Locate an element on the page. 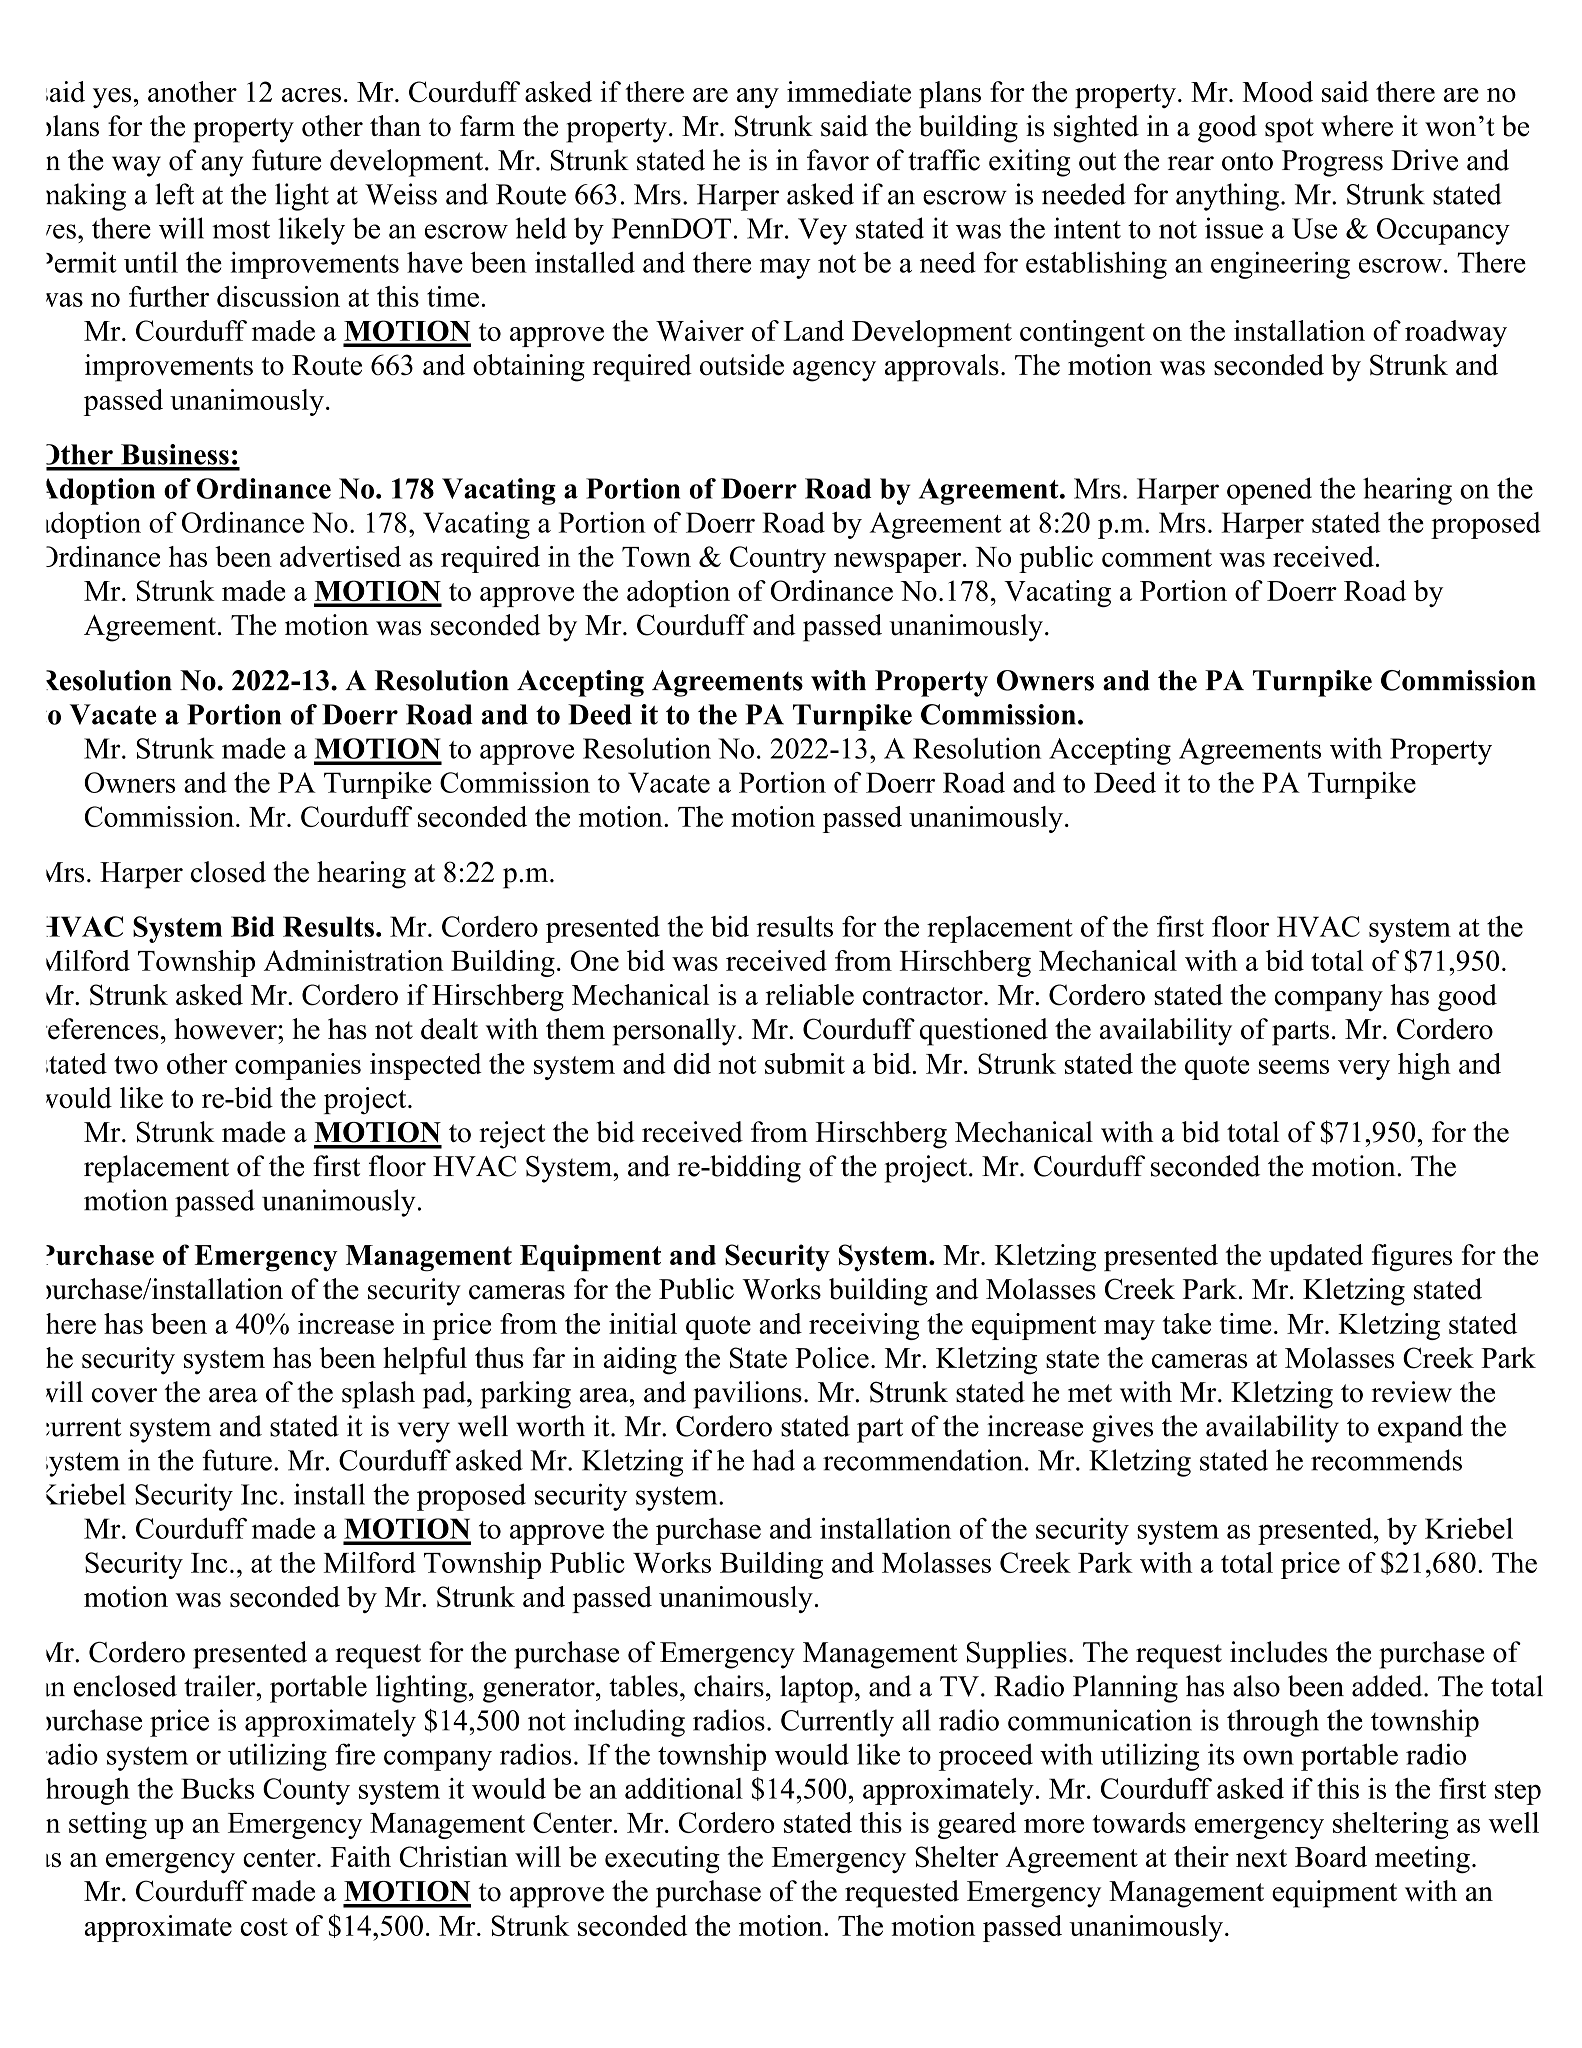  cost is located at coordinates (264, 1927).
